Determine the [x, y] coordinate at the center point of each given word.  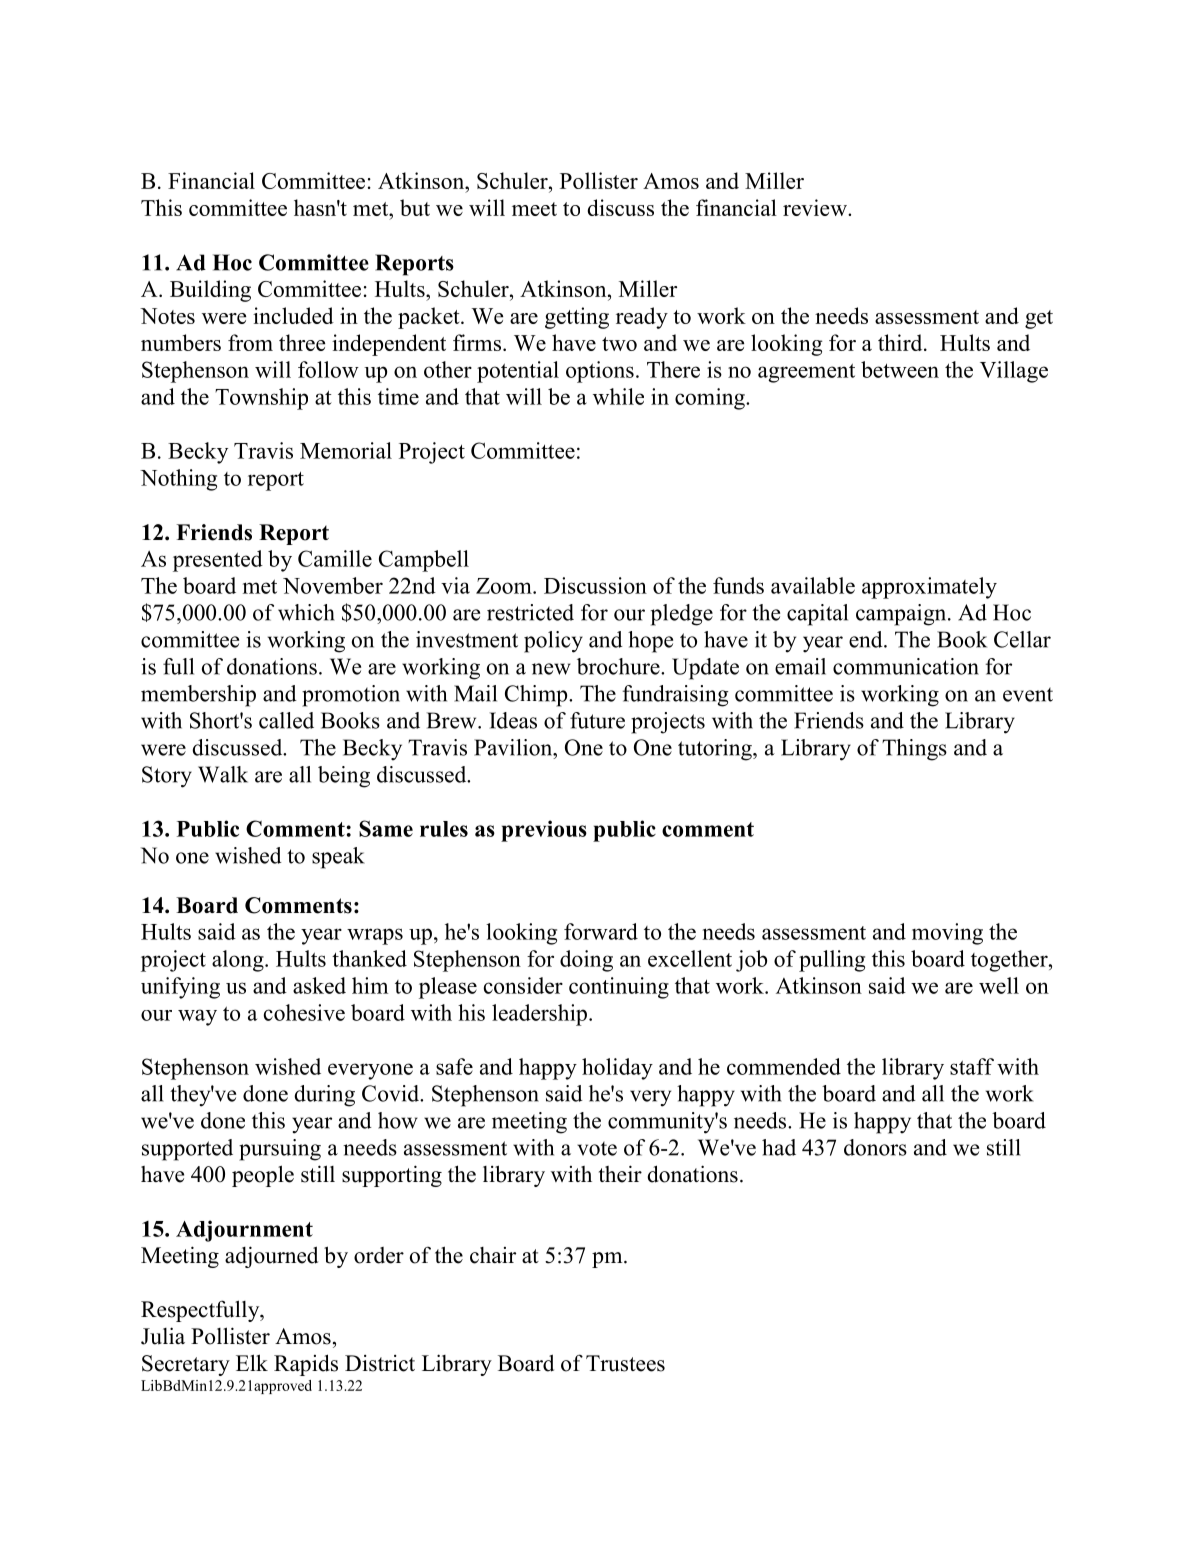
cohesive [304, 1012]
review [816, 207]
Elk [252, 1362]
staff [972, 1066]
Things [914, 750]
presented [218, 561]
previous [544, 831]
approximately [929, 588]
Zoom [505, 586]
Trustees [625, 1363]
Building [210, 291]
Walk [223, 774]
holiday [617, 1069]
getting [577, 318]
